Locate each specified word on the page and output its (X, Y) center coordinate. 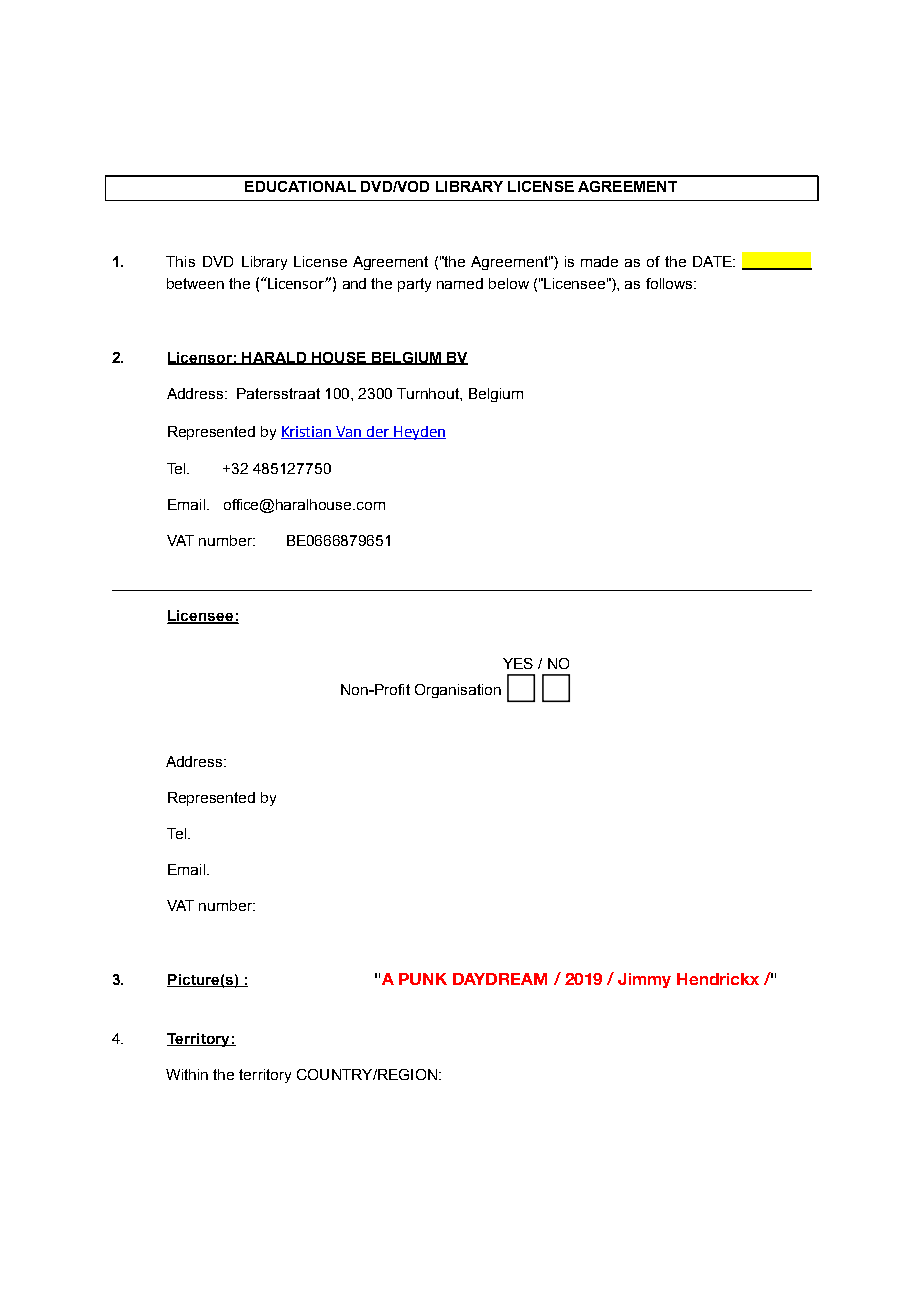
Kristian (307, 432)
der (378, 432)
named (460, 283)
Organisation (458, 691)
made (599, 261)
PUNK (423, 979)
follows (670, 283)
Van (349, 432)
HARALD (274, 358)
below (509, 283)
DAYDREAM (500, 979)
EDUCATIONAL (300, 186)
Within (187, 1074)
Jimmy (644, 980)
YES (518, 663)
